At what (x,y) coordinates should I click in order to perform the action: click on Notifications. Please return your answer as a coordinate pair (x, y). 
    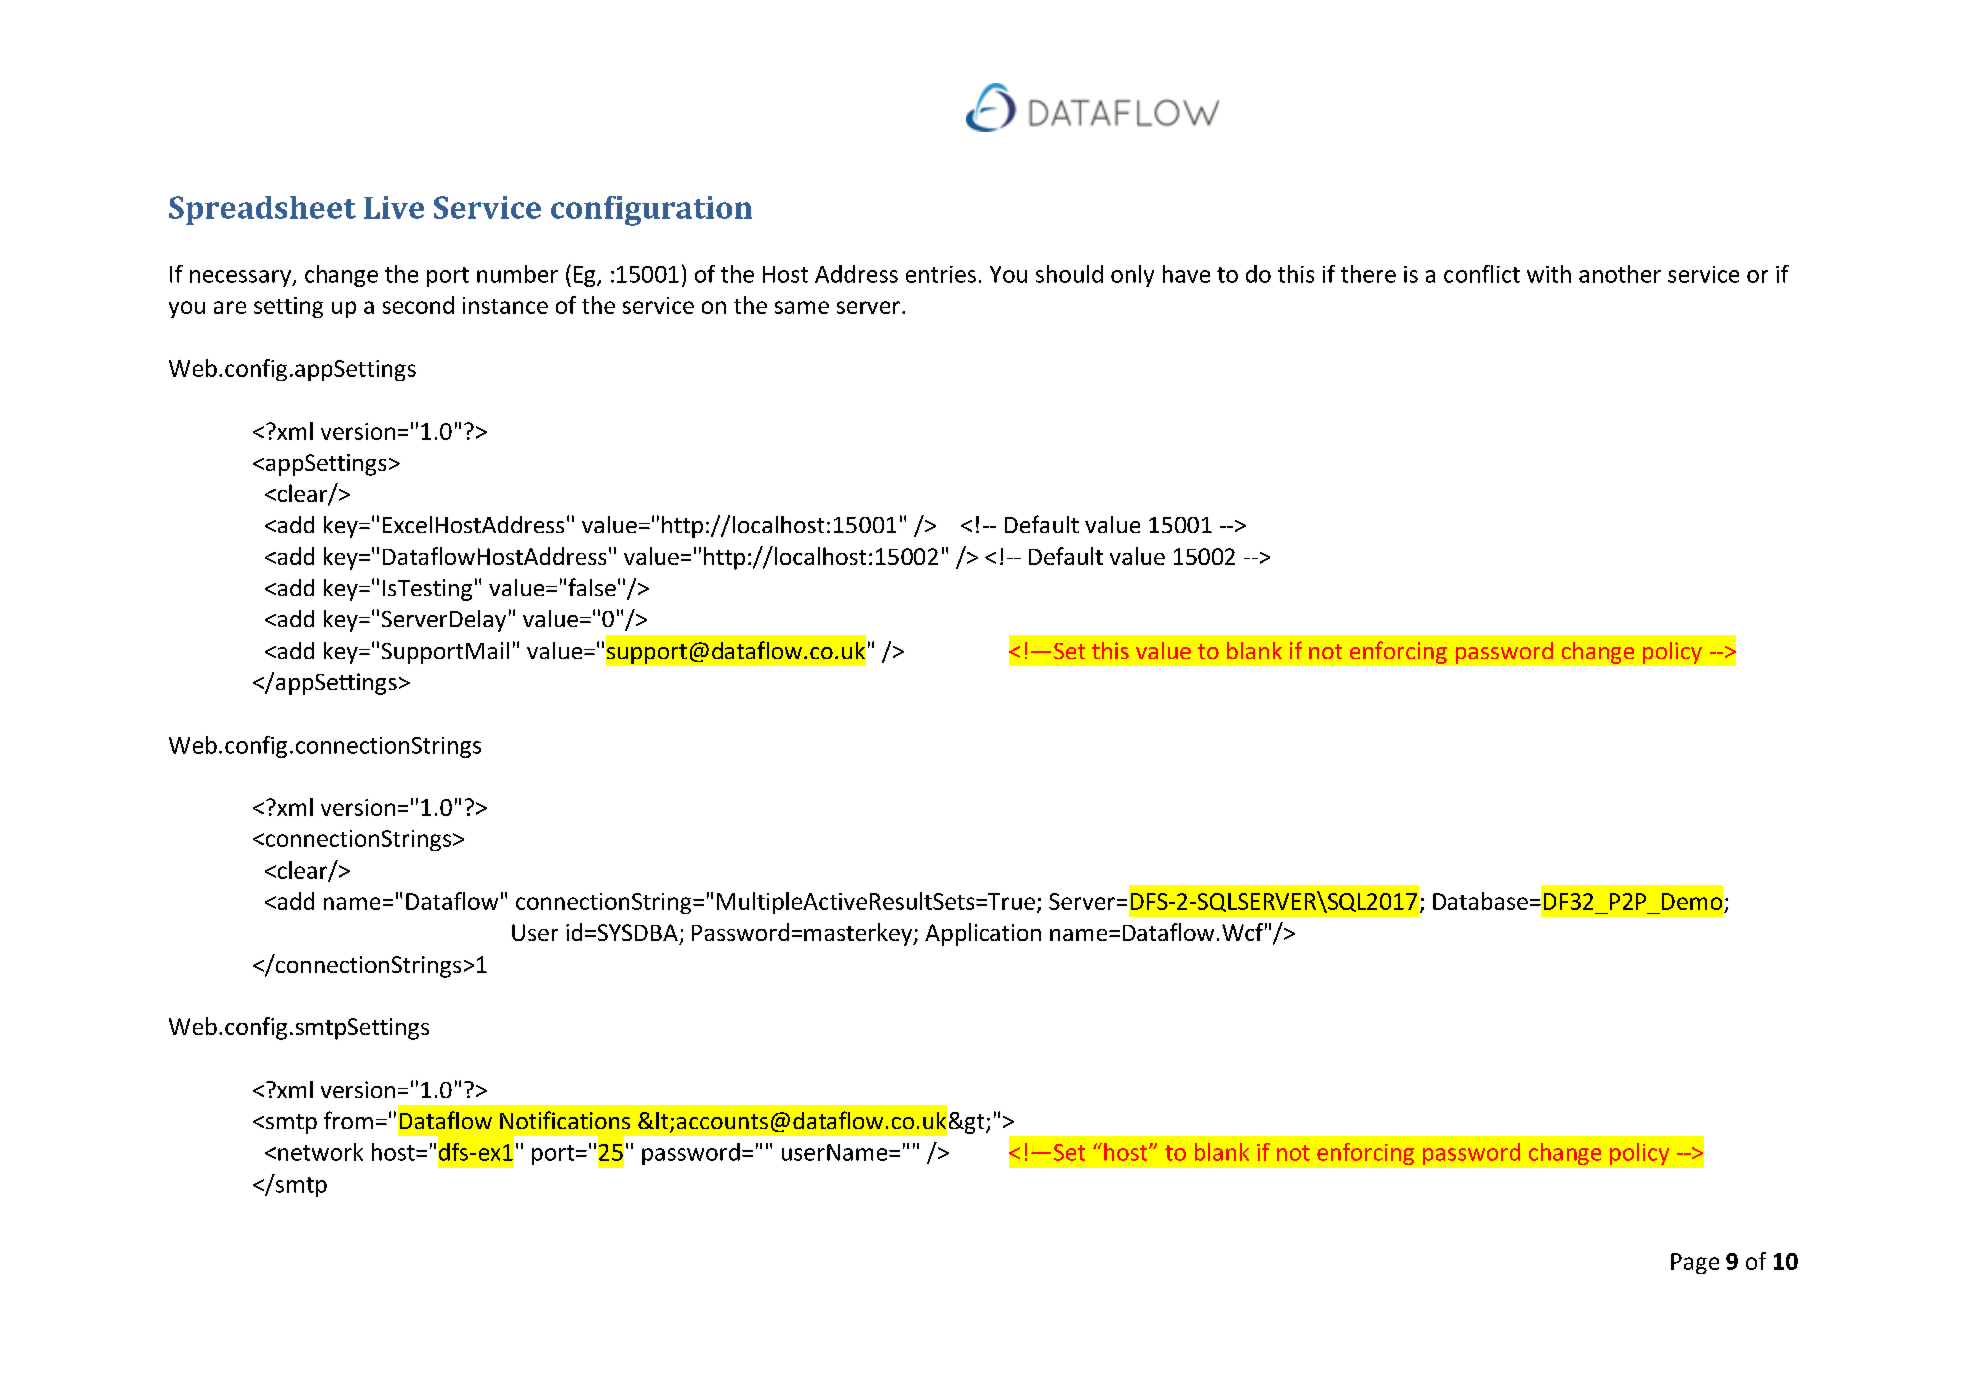
    Looking at the image, I should click on (565, 1120).
